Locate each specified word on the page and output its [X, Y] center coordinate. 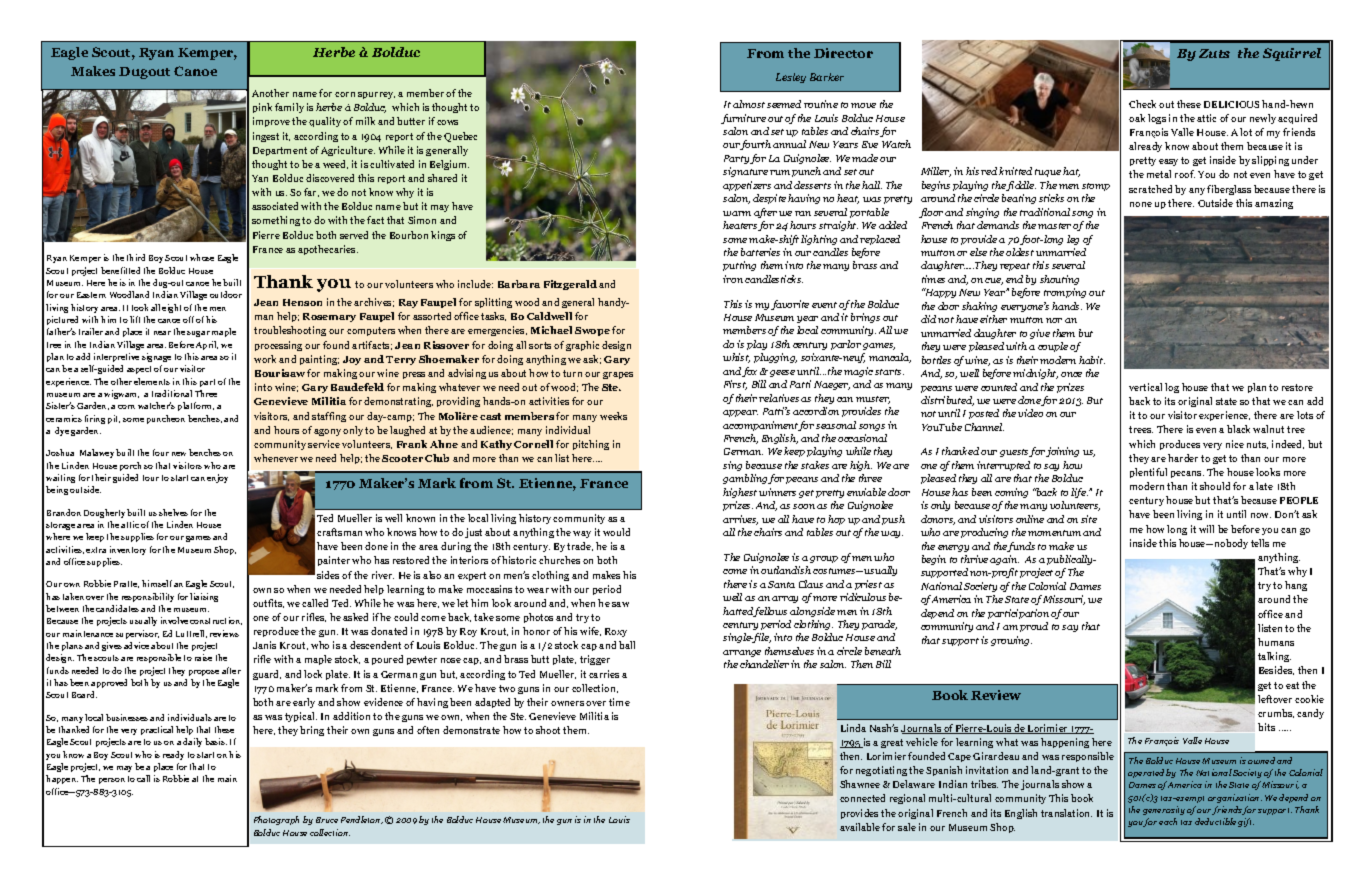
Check [1142, 104]
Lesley [791, 78]
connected [862, 798]
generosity [1164, 810]
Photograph [276, 820]
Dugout [144, 73]
